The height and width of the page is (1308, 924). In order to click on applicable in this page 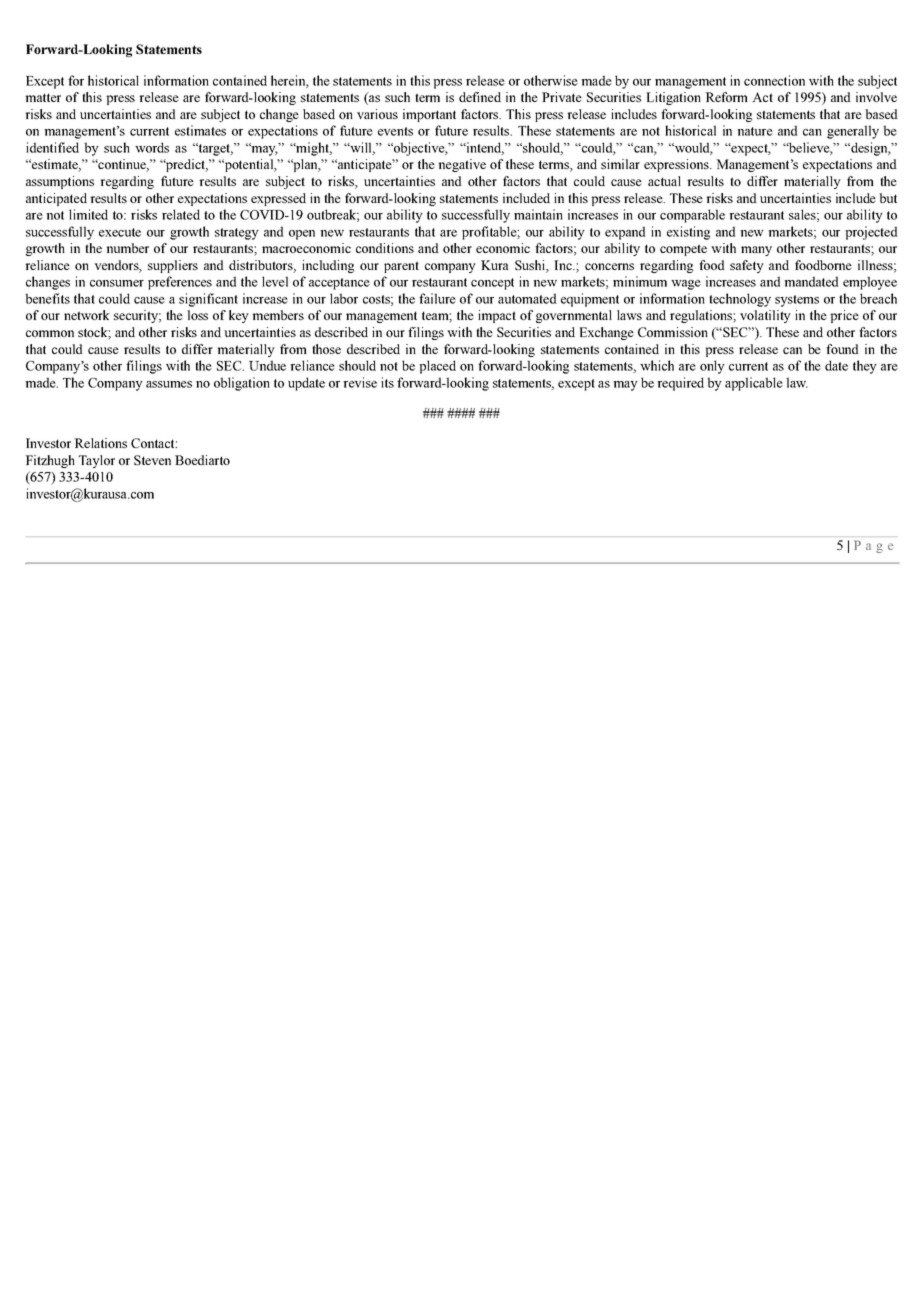, I will do `click(754, 384)`.
